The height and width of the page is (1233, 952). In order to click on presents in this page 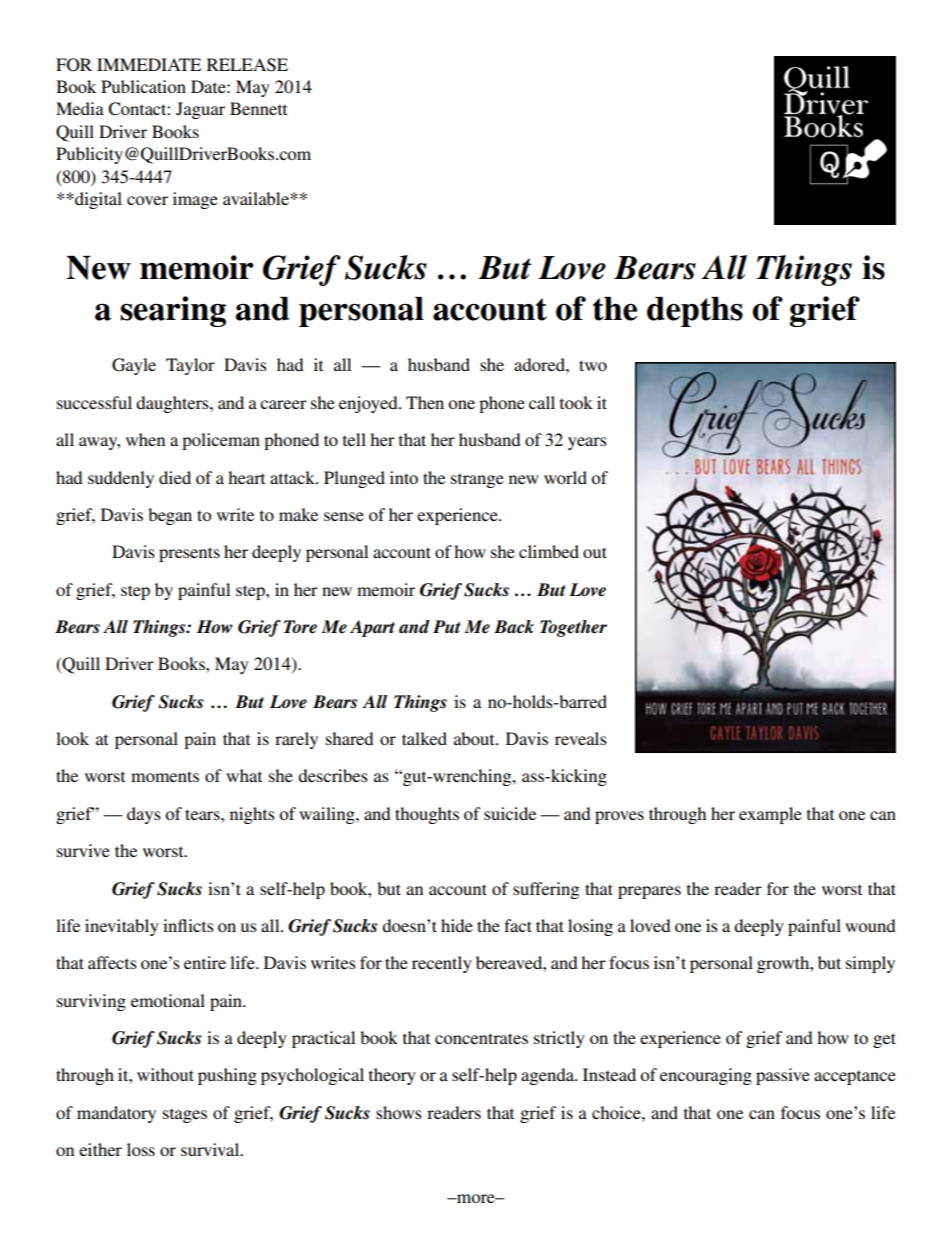, I will do `click(189, 554)`.
